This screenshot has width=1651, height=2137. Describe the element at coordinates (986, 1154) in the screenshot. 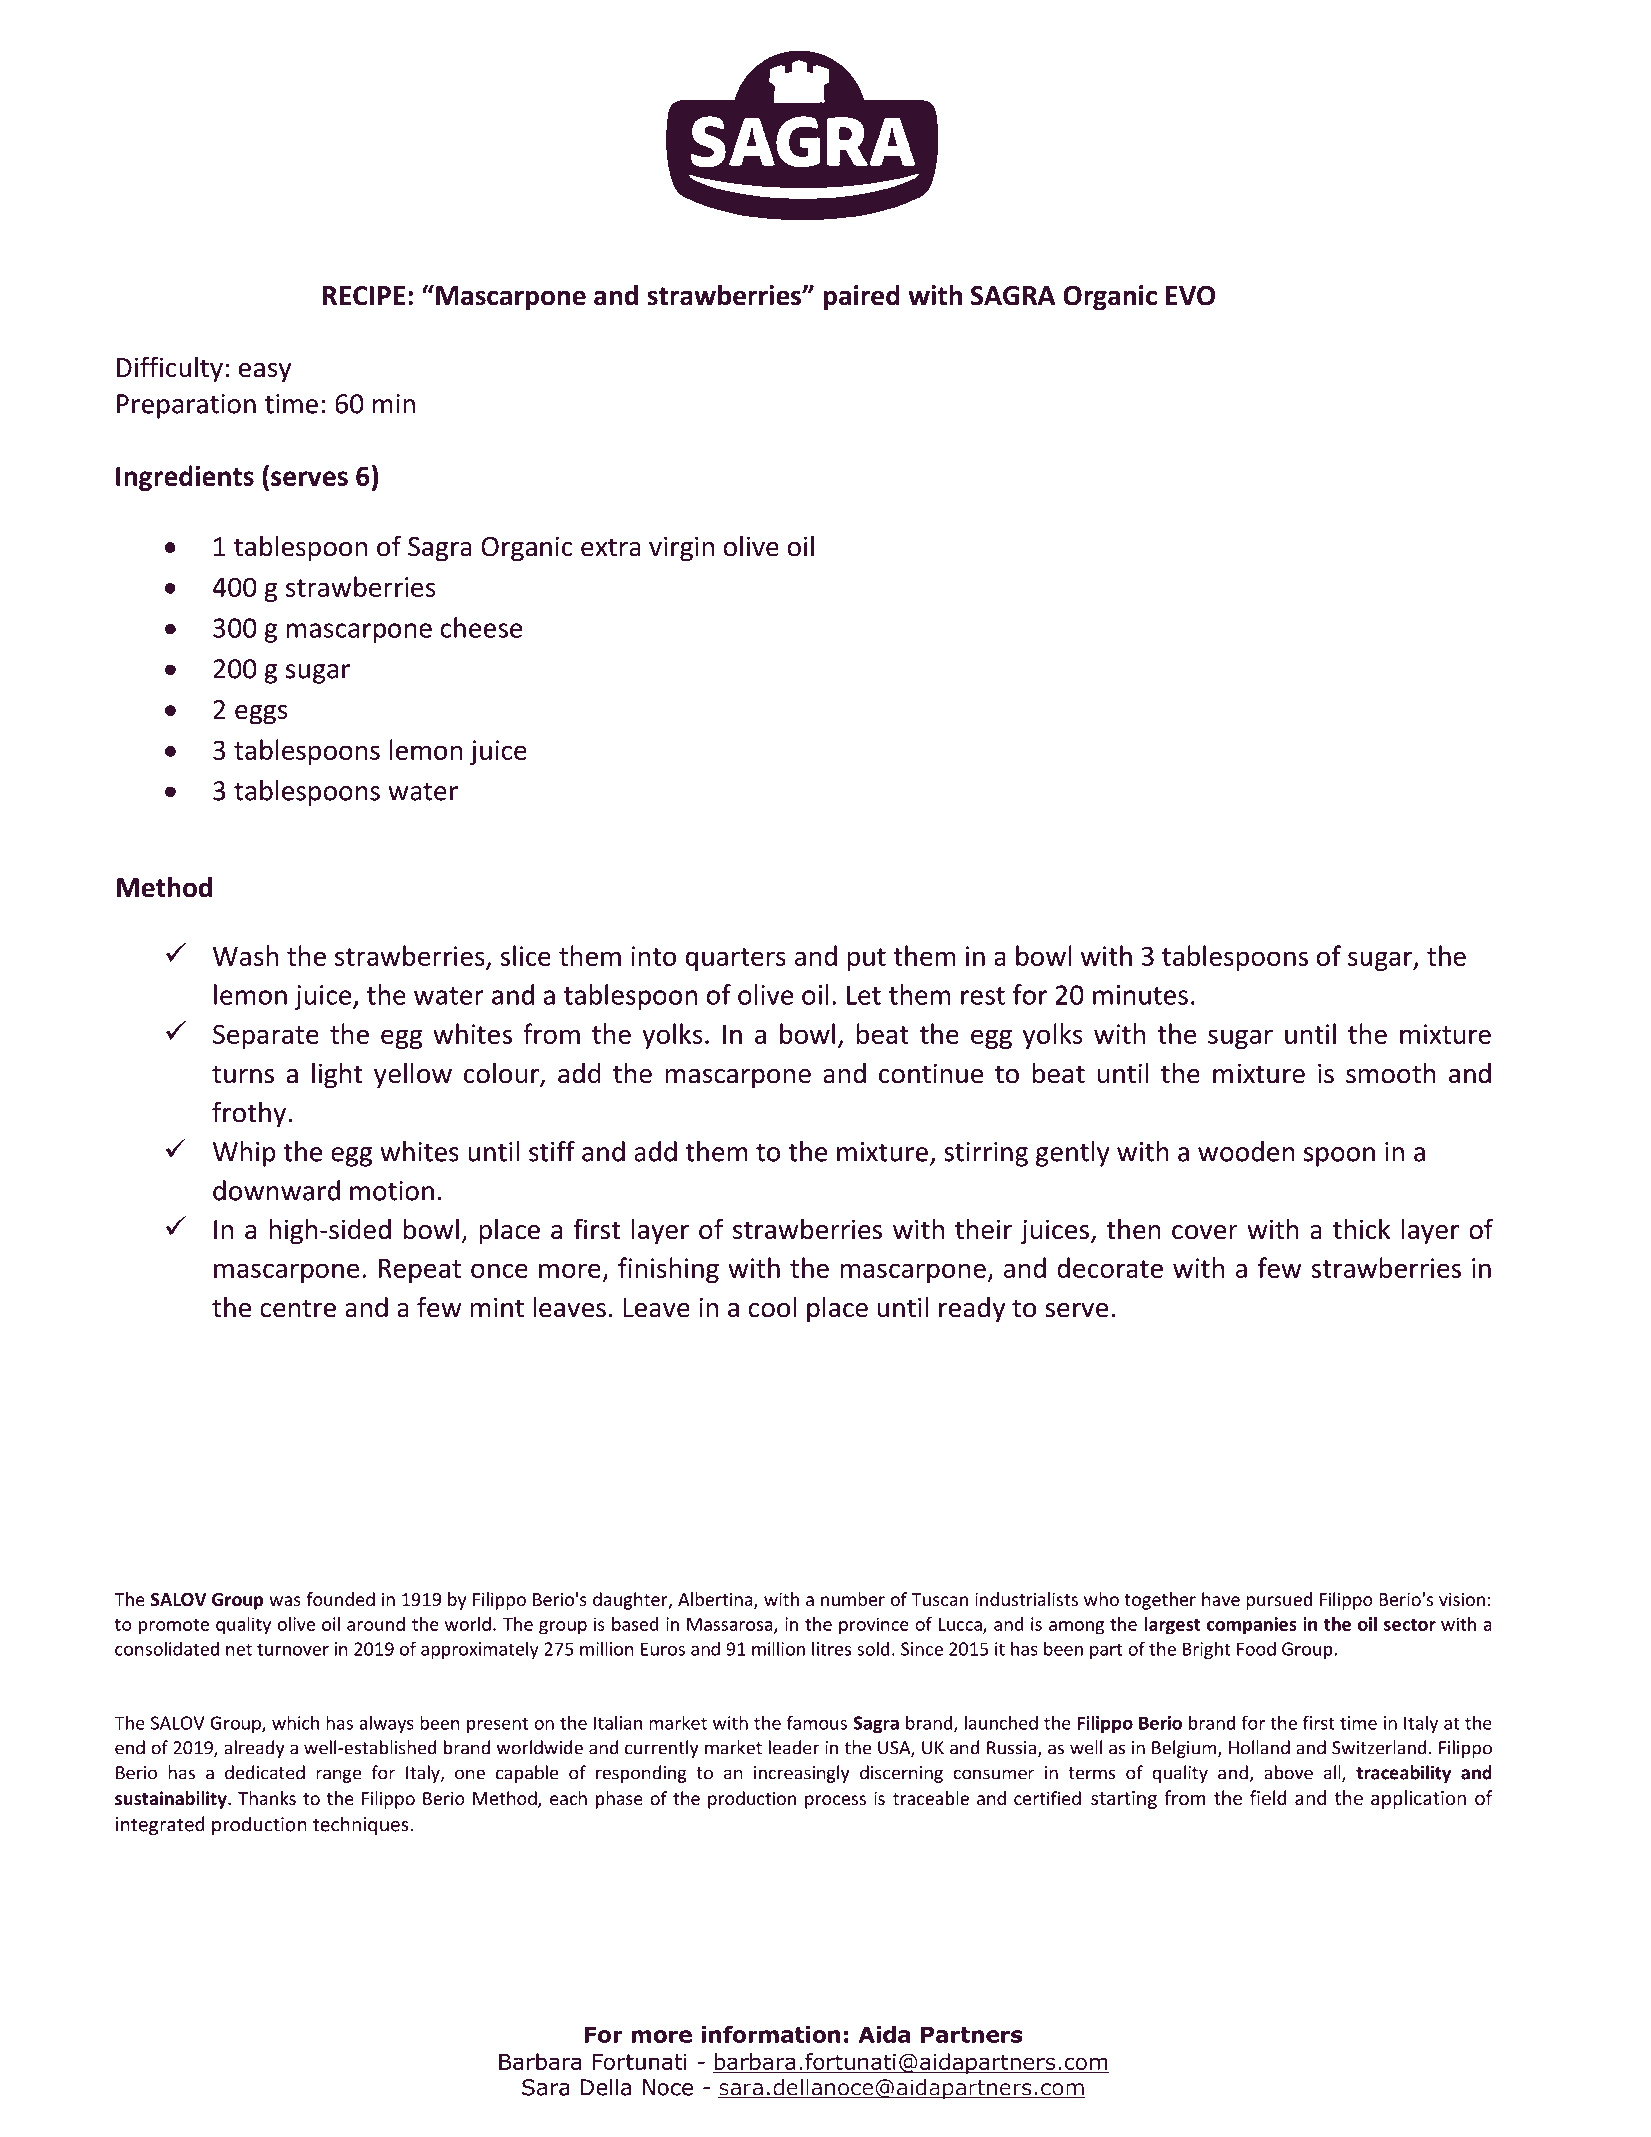

I see `stirring` at that location.
